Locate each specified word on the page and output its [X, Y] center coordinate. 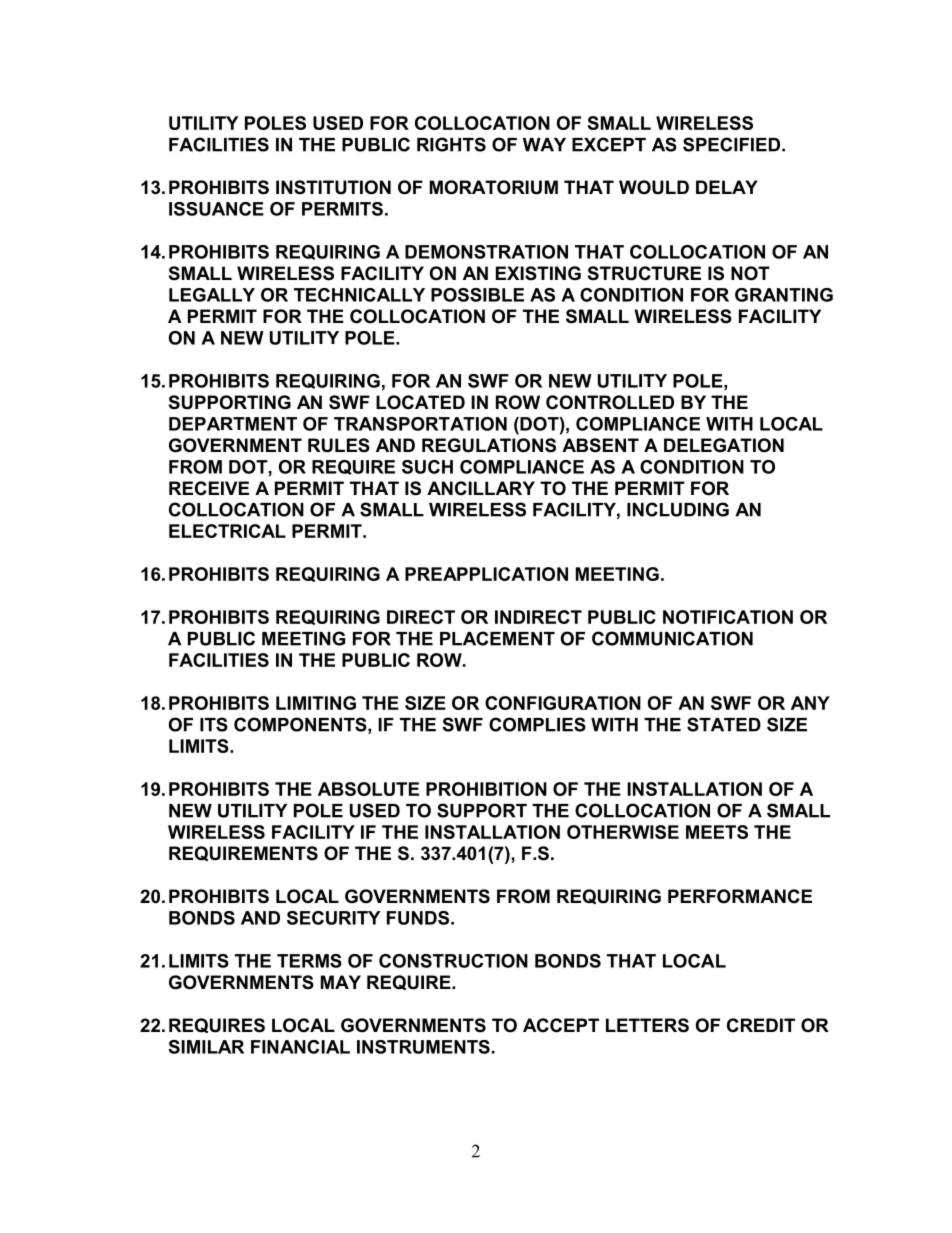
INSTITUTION [333, 187]
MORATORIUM [494, 187]
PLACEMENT [497, 638]
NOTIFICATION [728, 617]
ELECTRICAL [227, 531]
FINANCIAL [300, 1047]
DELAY [727, 187]
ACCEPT [561, 1025]
